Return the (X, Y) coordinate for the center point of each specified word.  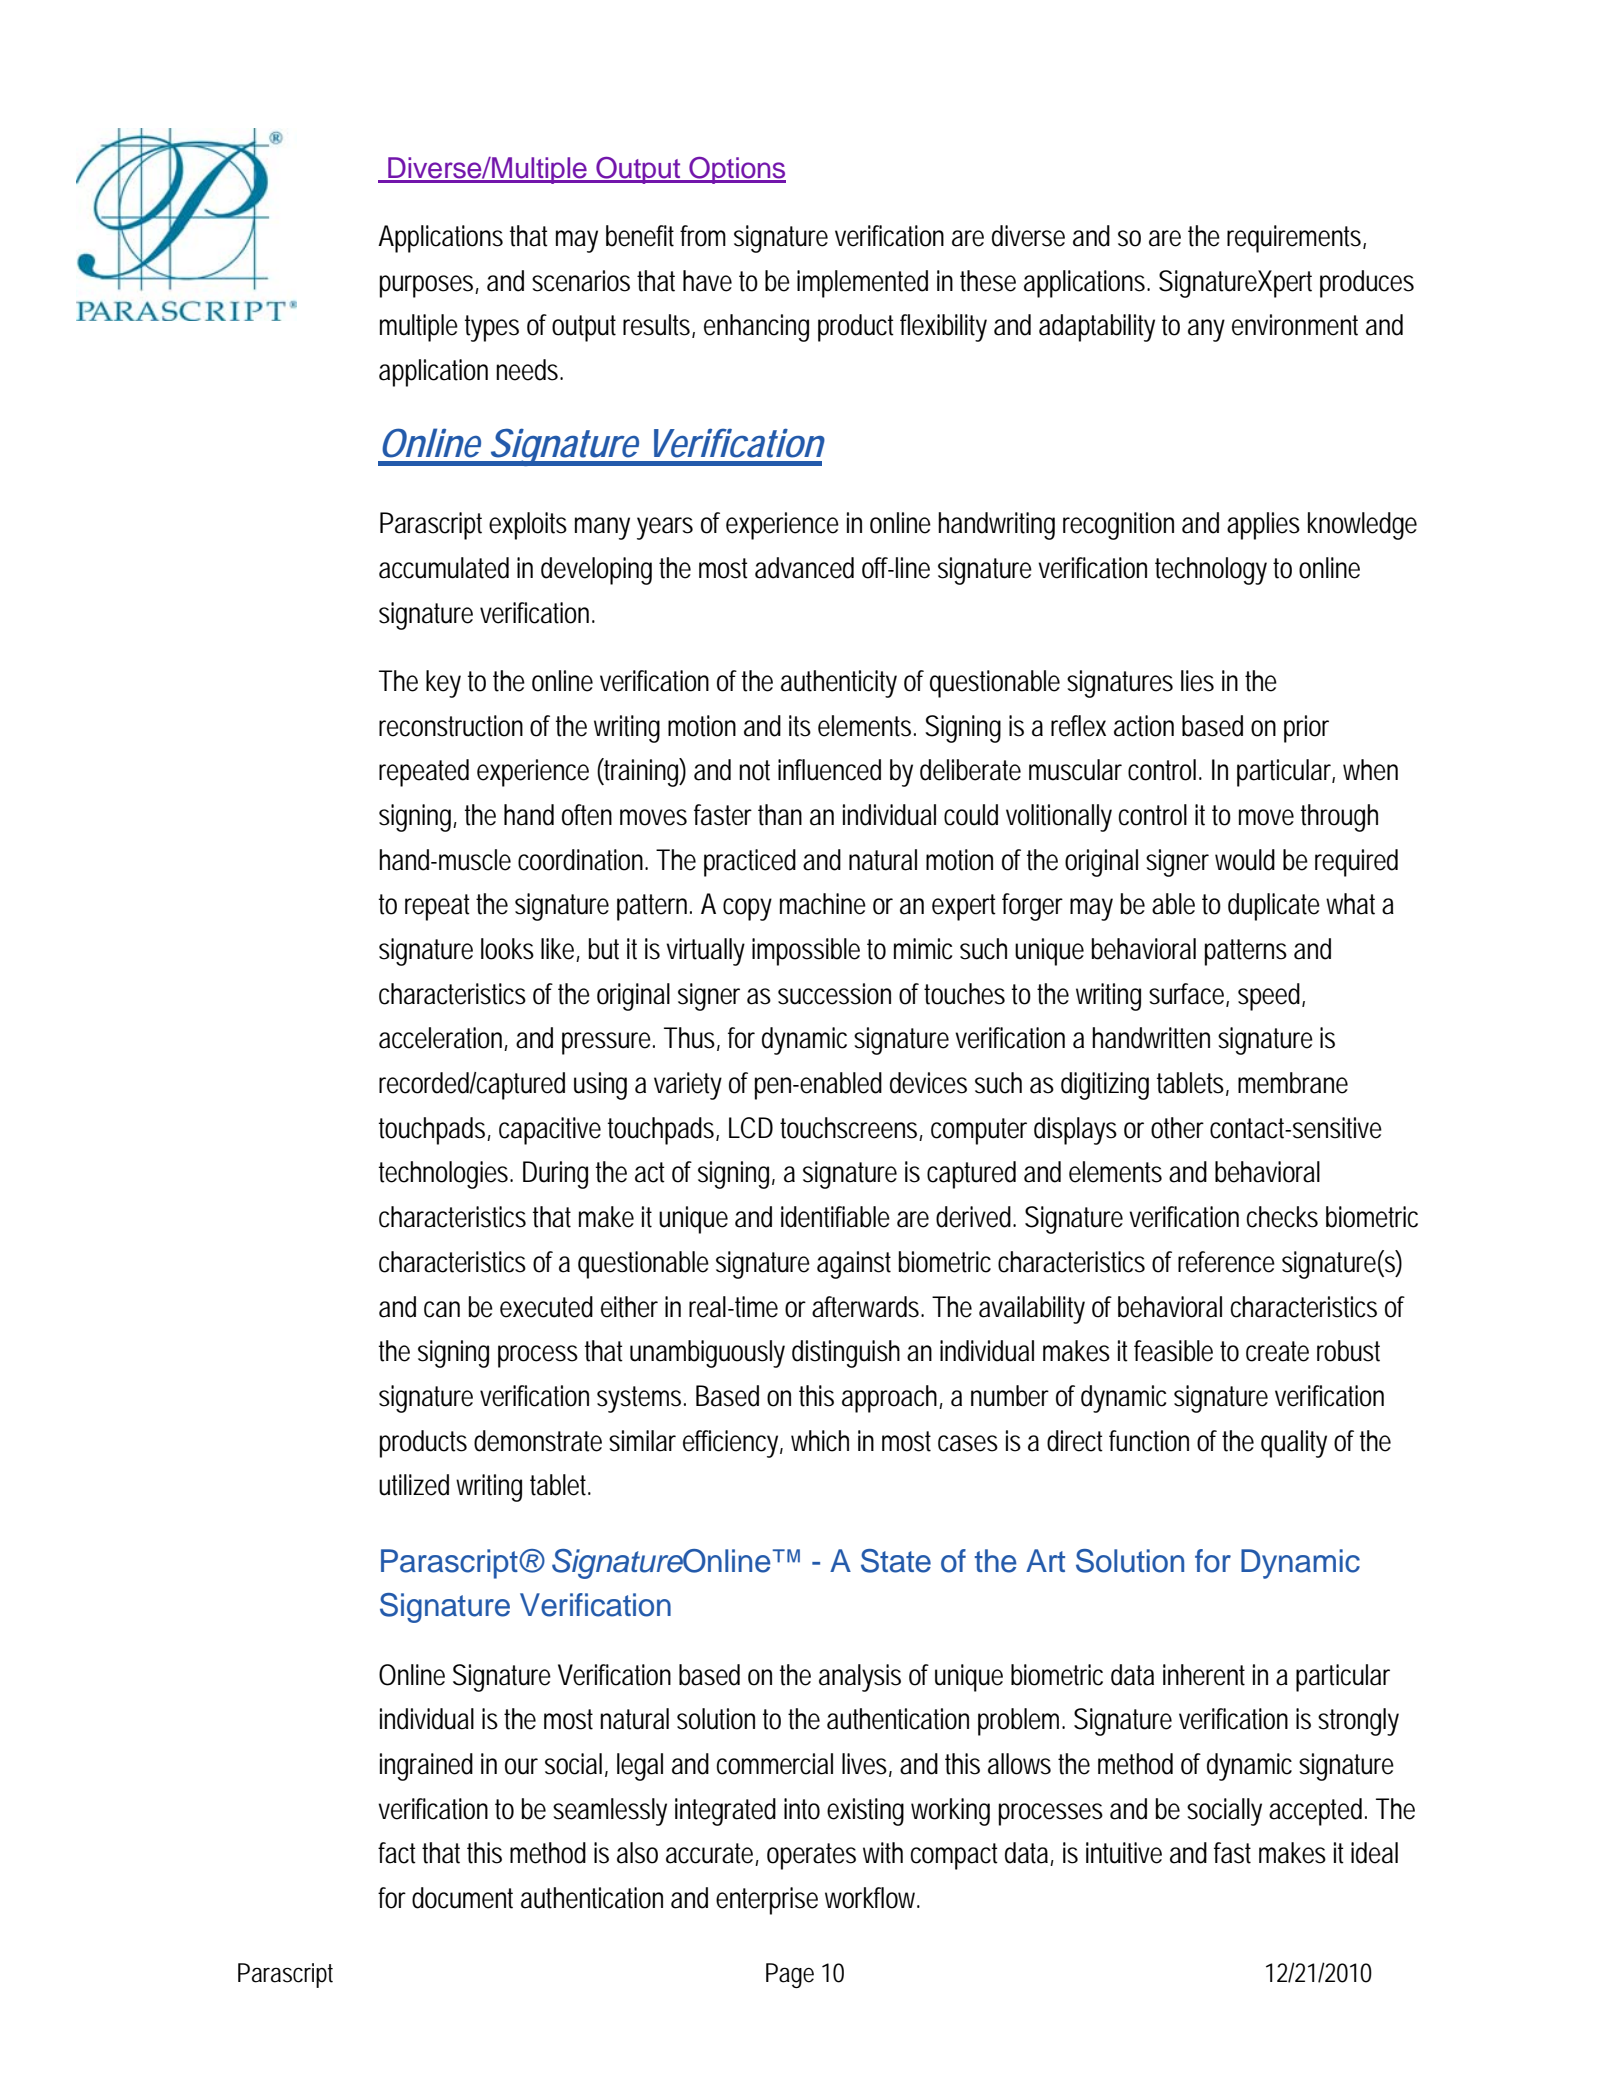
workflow (872, 1898)
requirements (1295, 239)
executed (546, 1307)
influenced (829, 770)
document (462, 1898)
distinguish (846, 1354)
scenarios (581, 281)
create (1277, 1351)
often (587, 815)
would (1245, 860)
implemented (862, 284)
